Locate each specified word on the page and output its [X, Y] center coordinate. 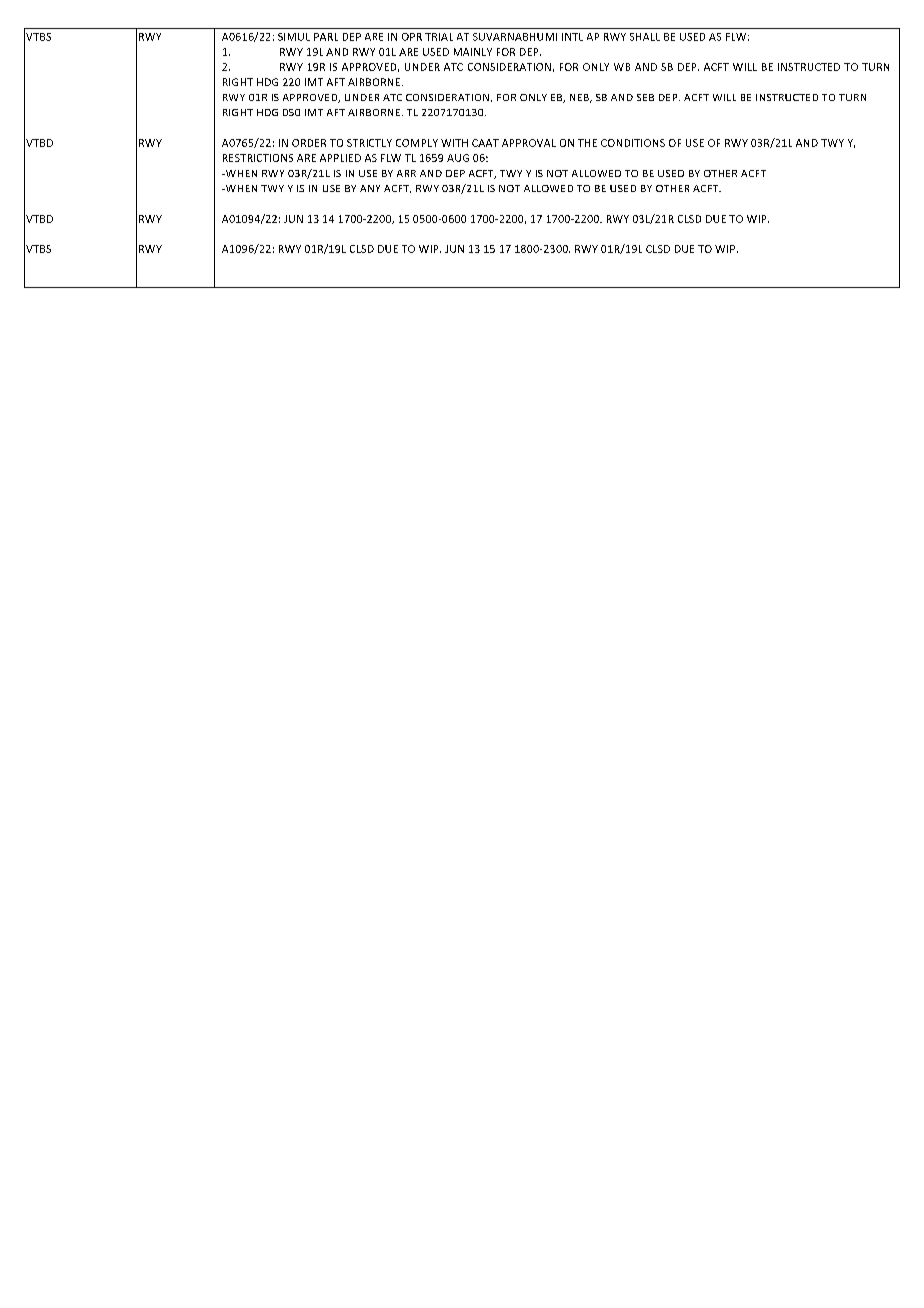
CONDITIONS [633, 143]
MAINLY [473, 52]
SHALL [645, 37]
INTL [572, 37]
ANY [370, 188]
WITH [454, 143]
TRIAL [439, 37]
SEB [645, 97]
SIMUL [294, 37]
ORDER [309, 143]
